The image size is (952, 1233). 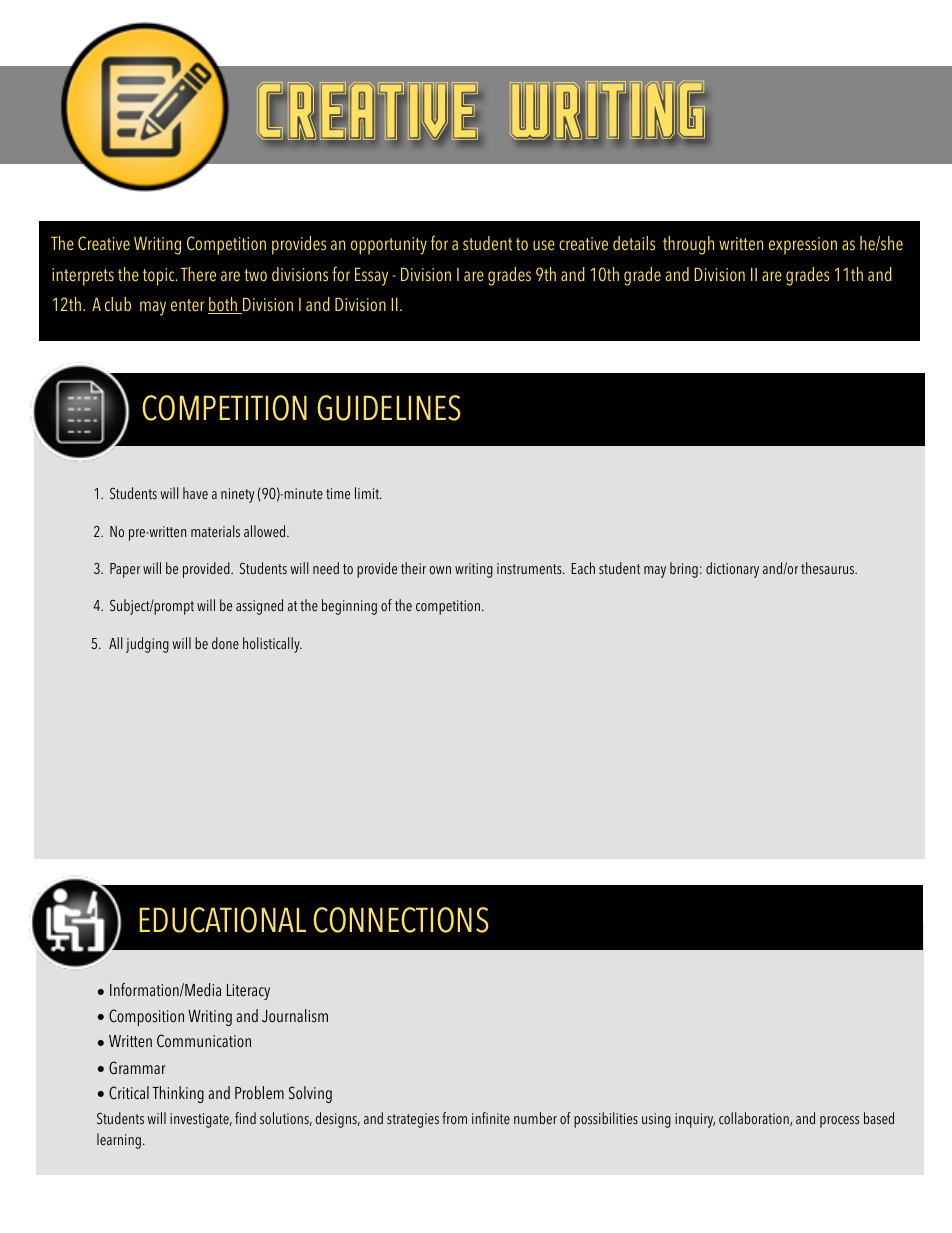 I want to click on infinite, so click(x=491, y=1118).
